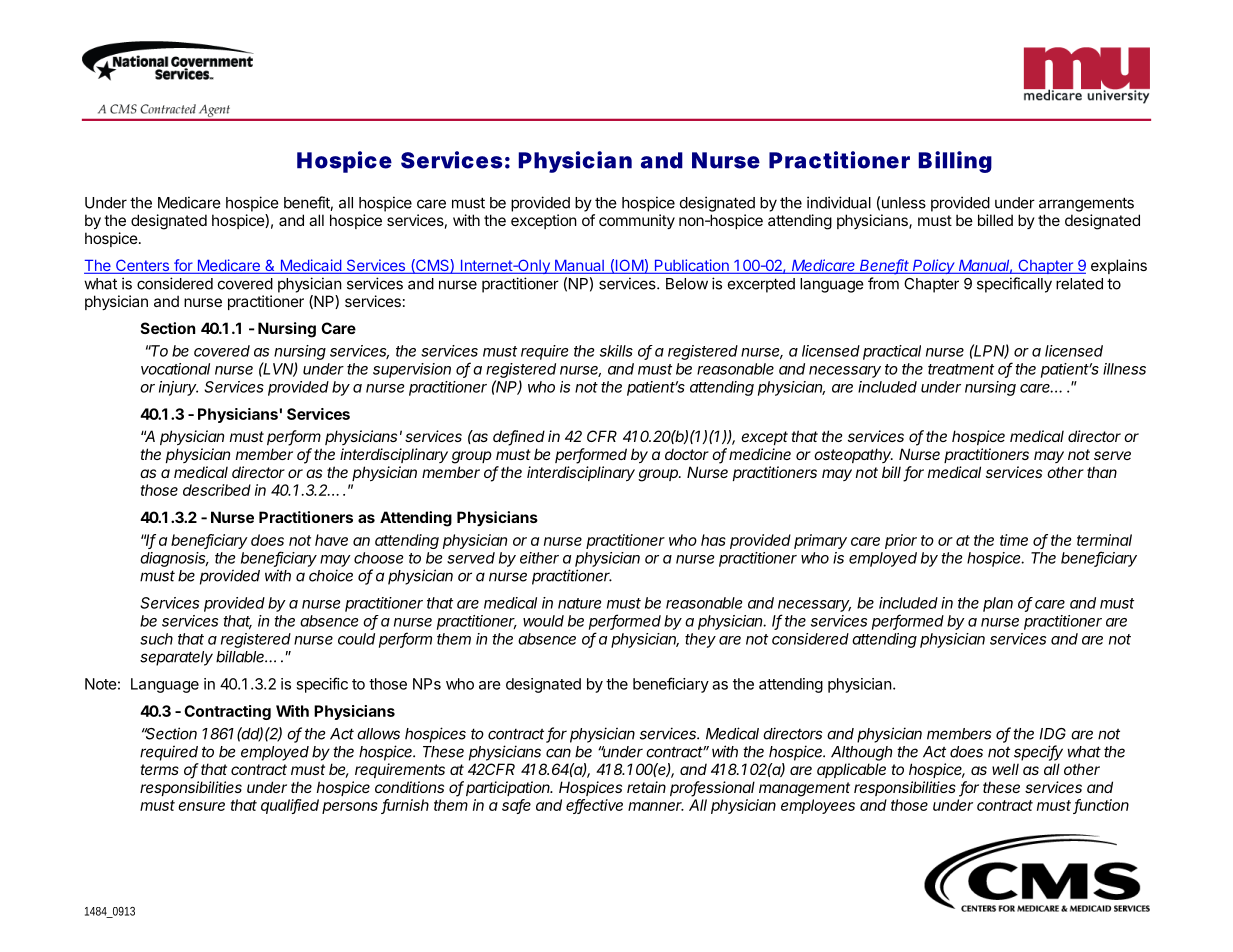 The height and width of the screenshot is (952, 1233). Describe the element at coordinates (998, 604) in the screenshot. I see `plan` at that location.
